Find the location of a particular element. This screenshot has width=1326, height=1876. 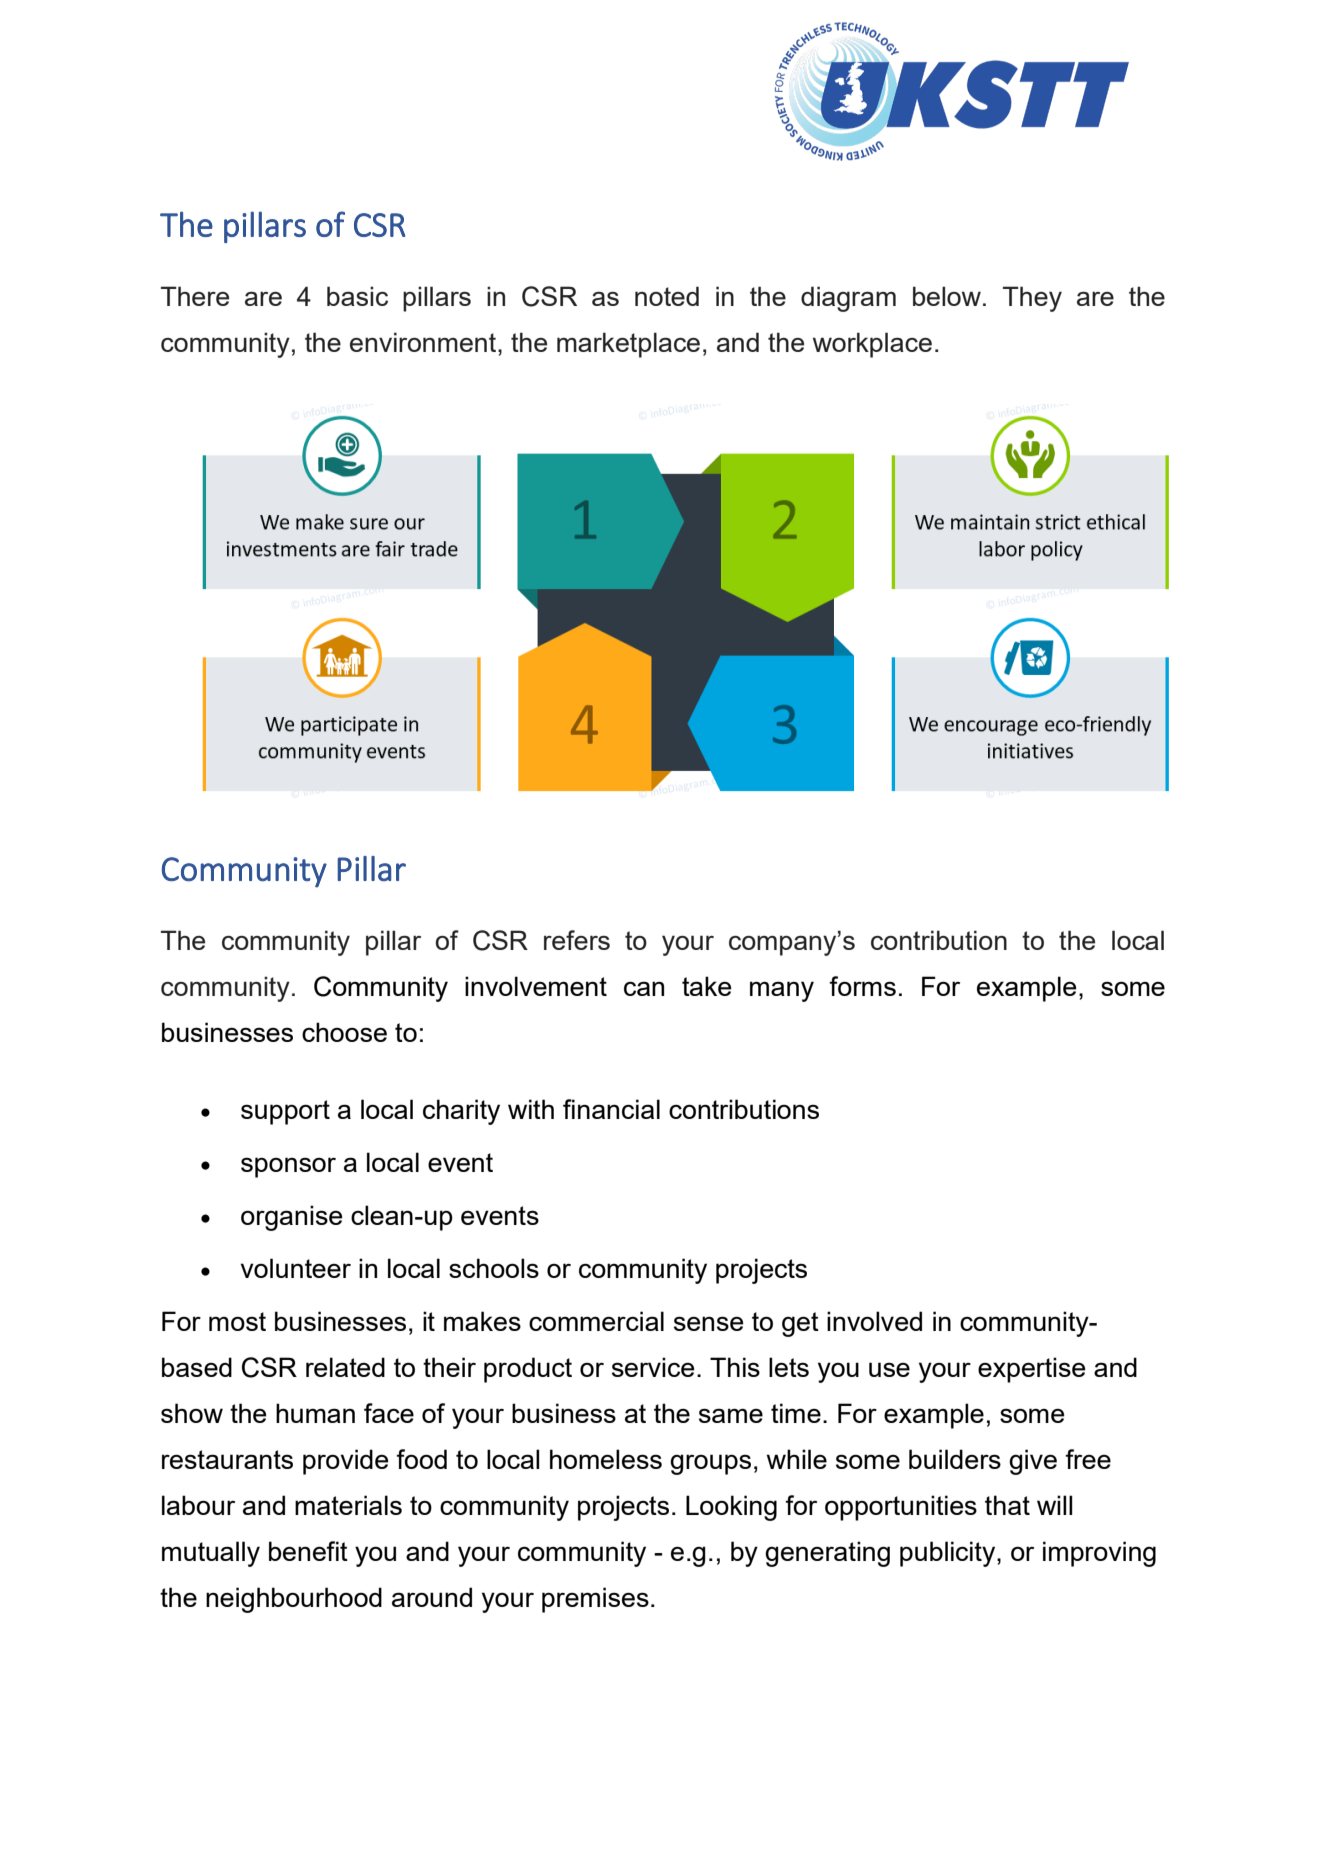

choose is located at coordinates (344, 1032).
